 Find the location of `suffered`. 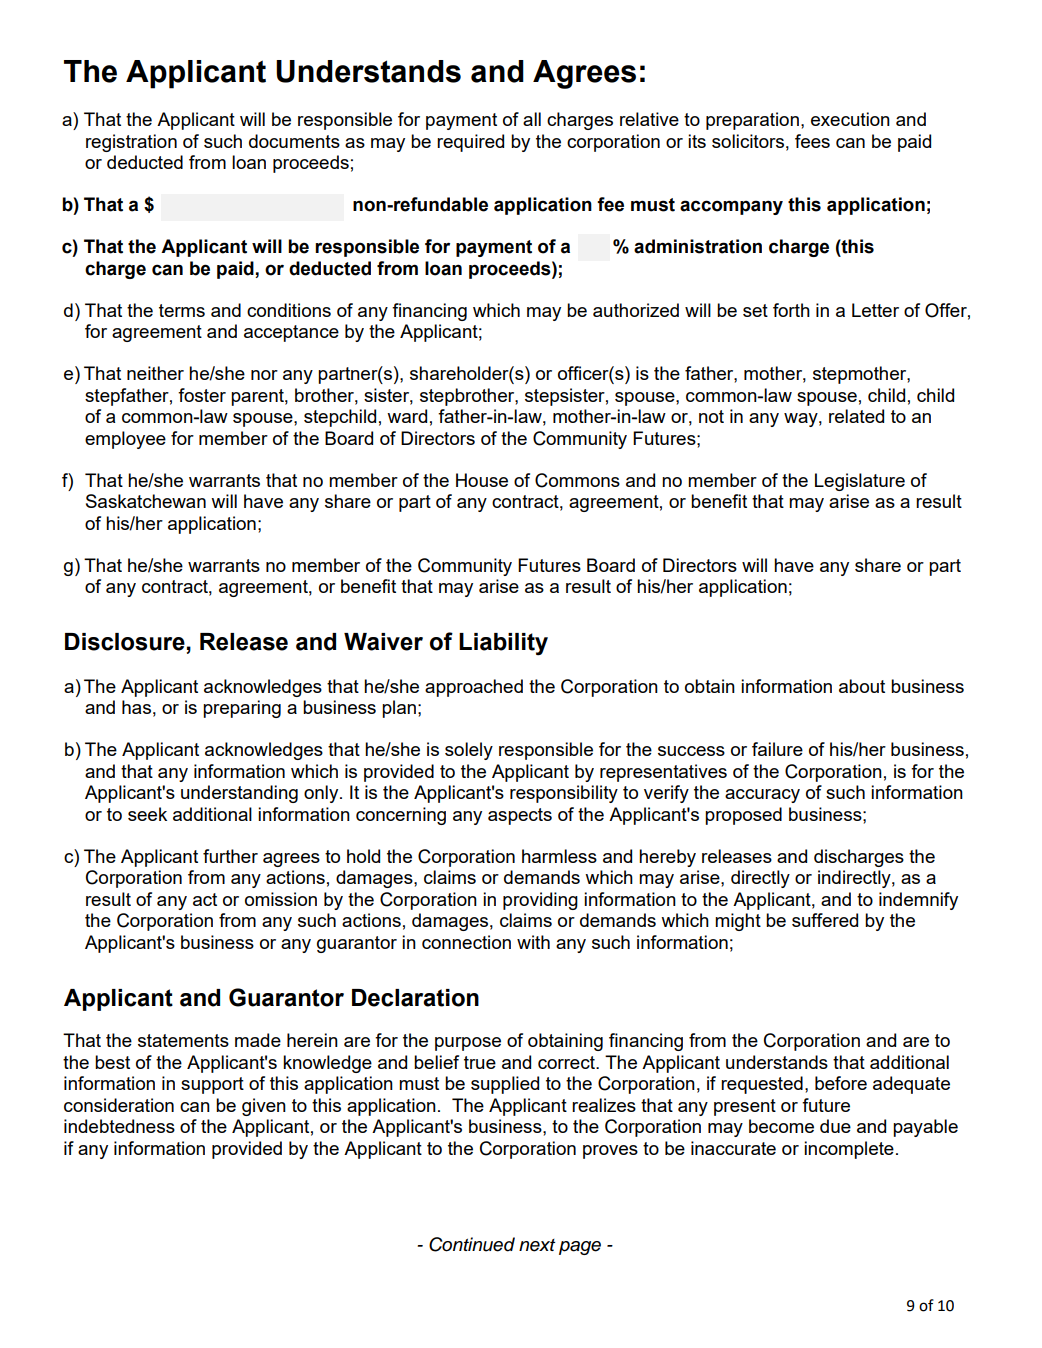

suffered is located at coordinates (825, 920).
